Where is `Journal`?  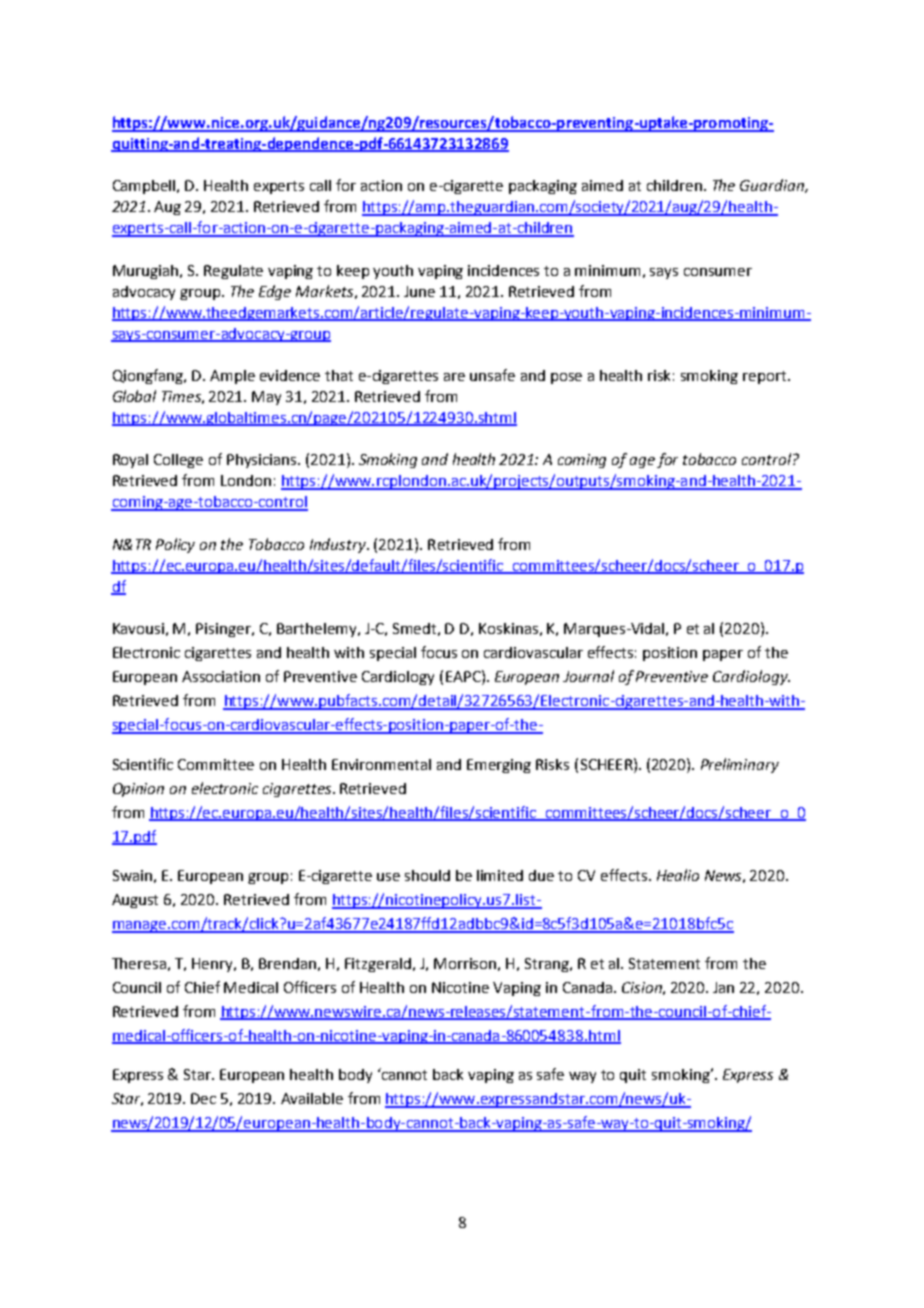
Journal is located at coordinates (588, 676).
